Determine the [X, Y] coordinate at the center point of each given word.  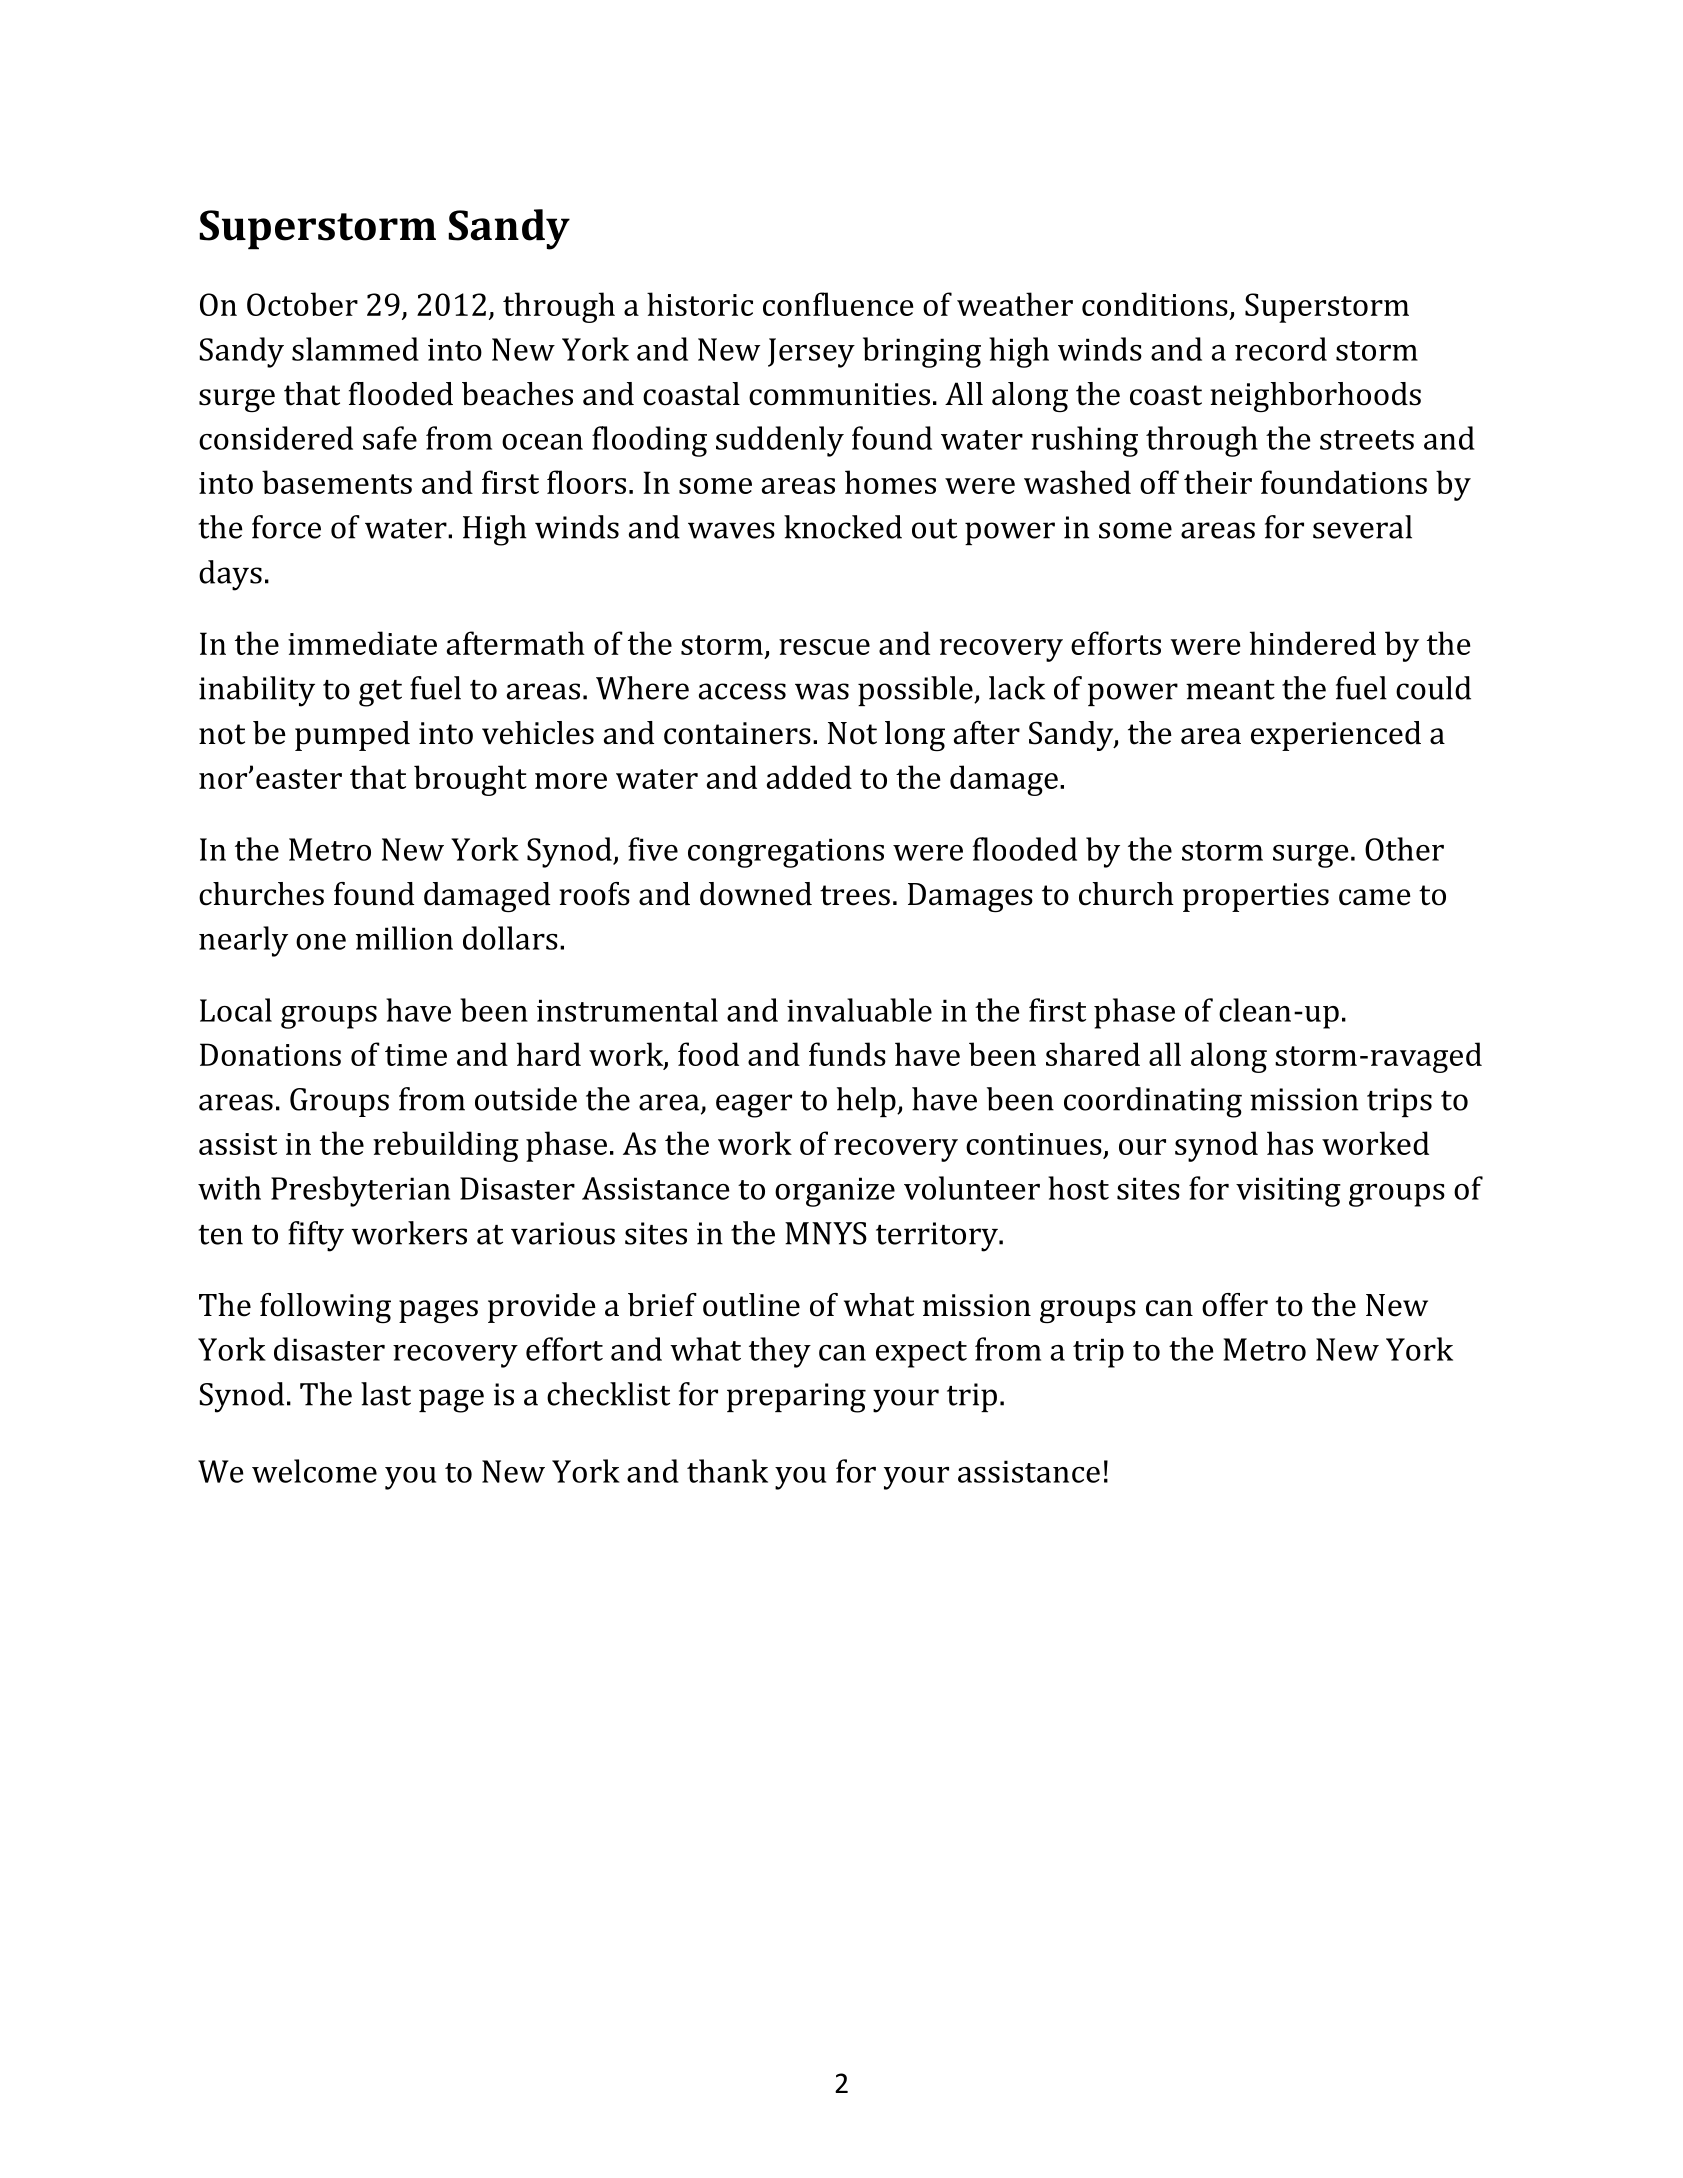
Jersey [811, 353]
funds [847, 1054]
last [386, 1394]
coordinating [1153, 1102]
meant [1230, 690]
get [380, 693]
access [742, 691]
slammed [355, 349]
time [416, 1055]
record [1281, 349]
